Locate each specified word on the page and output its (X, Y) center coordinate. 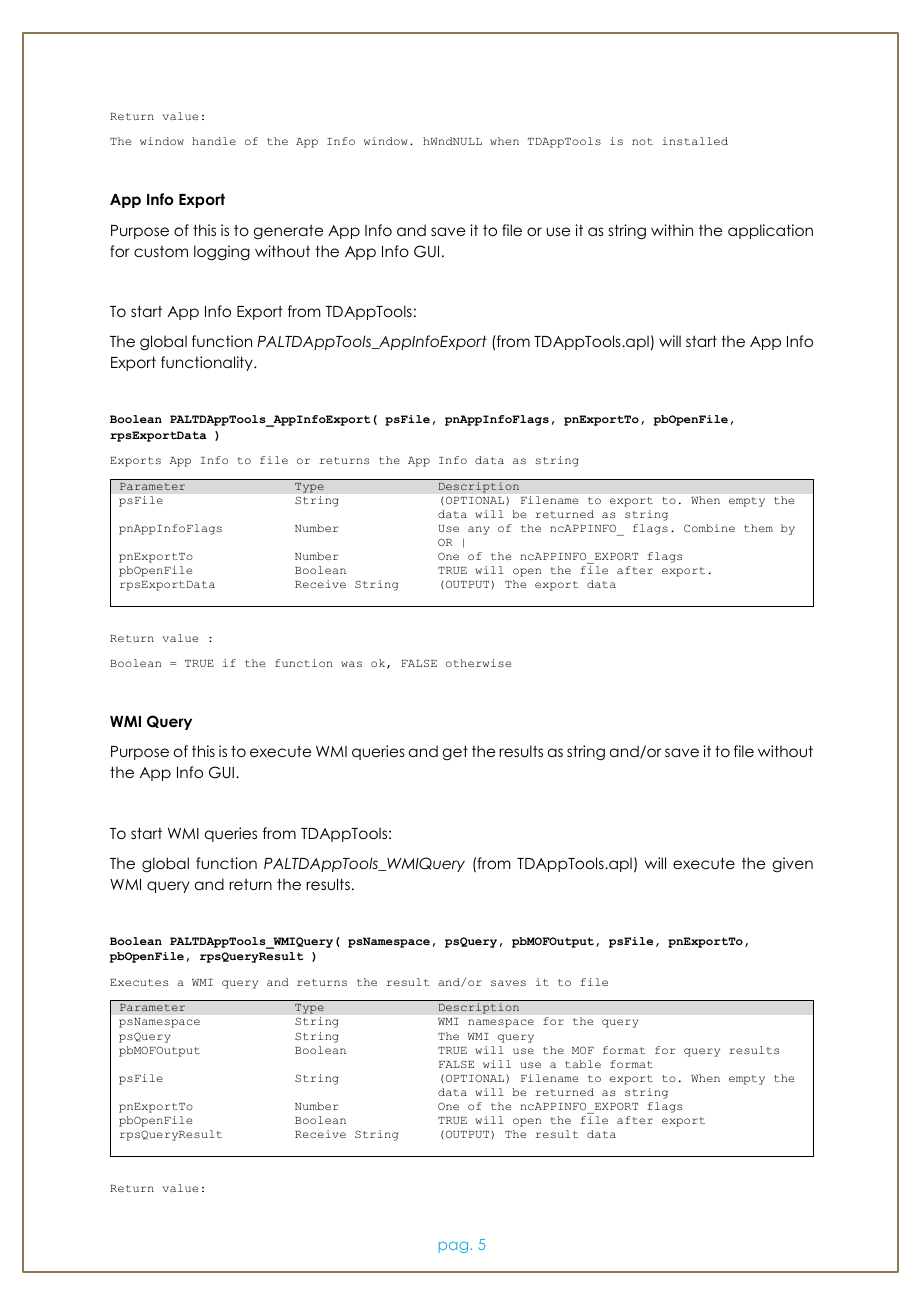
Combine (709, 528)
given (792, 864)
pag (455, 1247)
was (351, 664)
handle (214, 141)
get (455, 752)
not (642, 141)
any (478, 530)
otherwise (478, 663)
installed (695, 141)
